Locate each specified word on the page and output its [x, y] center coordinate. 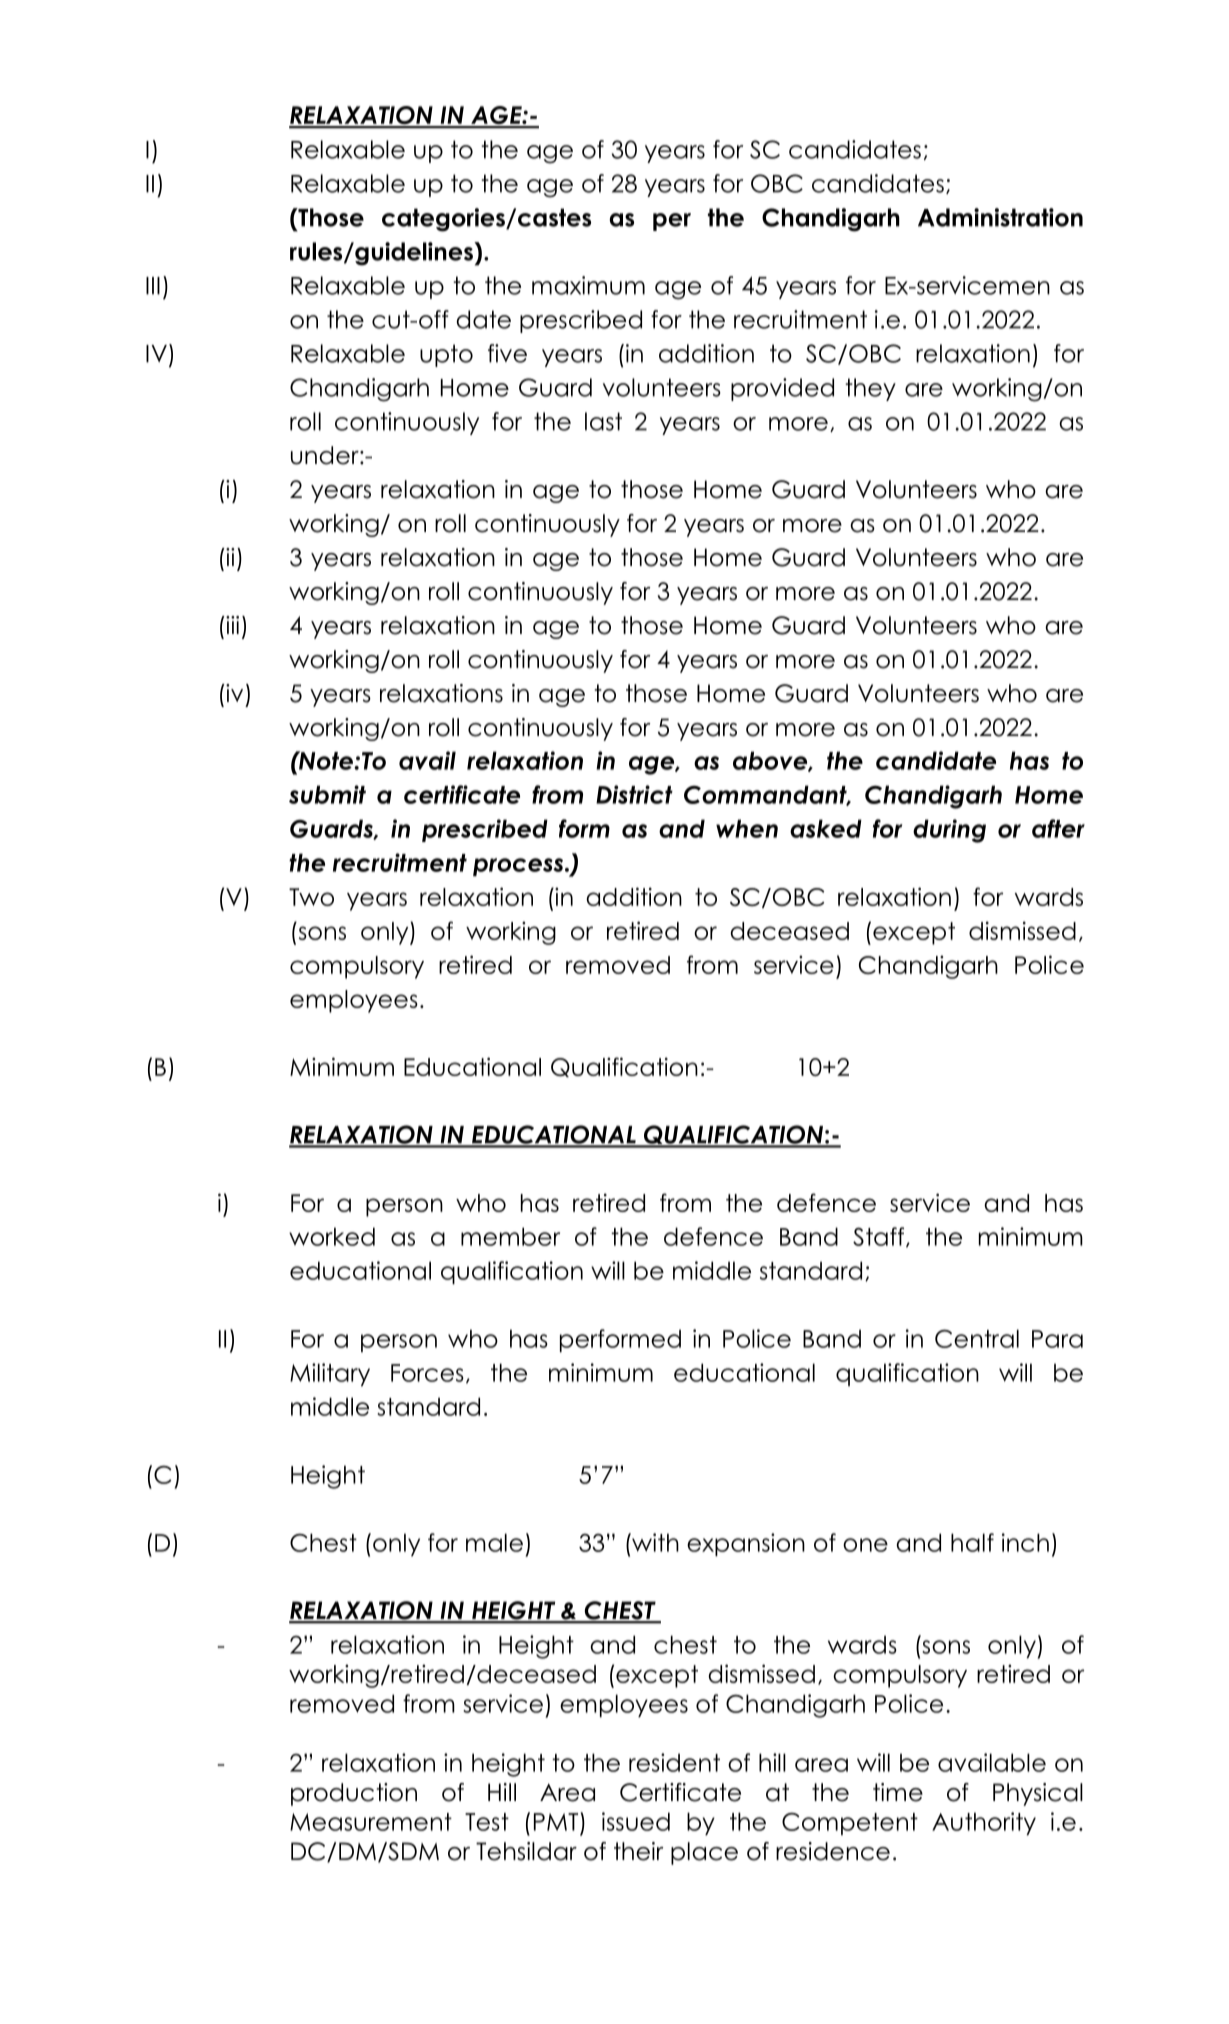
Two [311, 897]
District [634, 794]
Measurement [371, 1822]
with [654, 1542]
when [747, 828]
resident [674, 1762]
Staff [880, 1237]
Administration [1000, 217]
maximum [588, 285]
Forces [427, 1373]
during [949, 831]
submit [327, 794]
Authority [984, 1823]
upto [446, 355]
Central [977, 1338]
